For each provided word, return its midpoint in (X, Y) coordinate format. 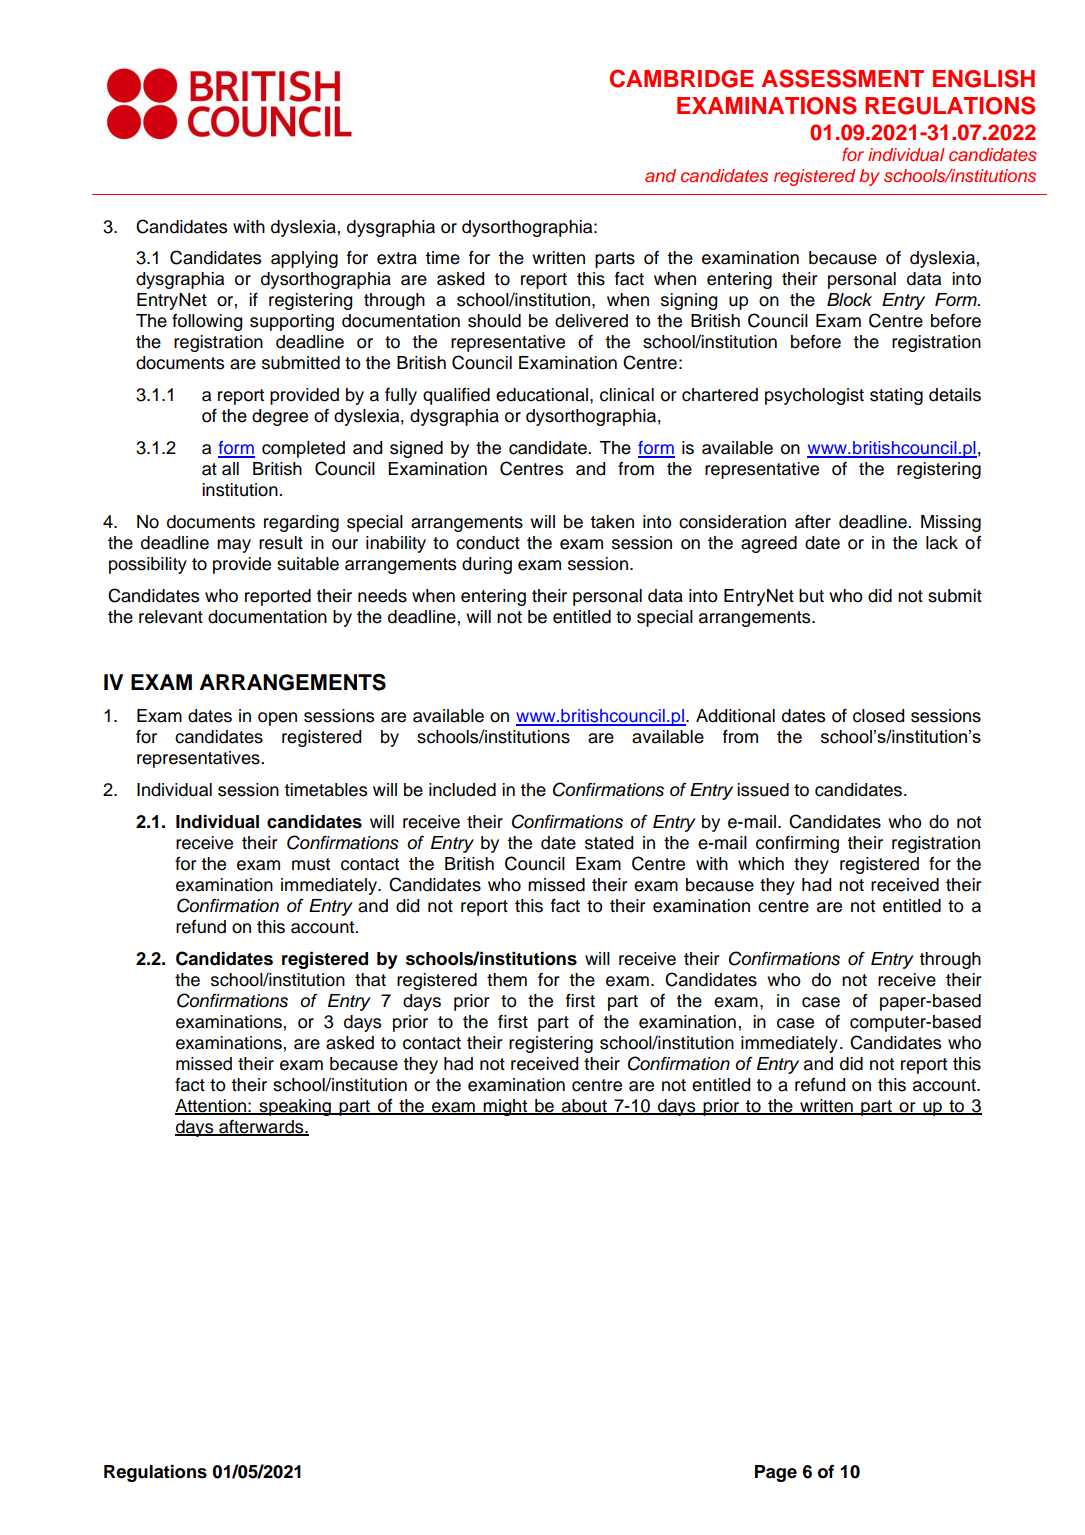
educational (543, 395)
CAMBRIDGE (682, 78)
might (506, 1107)
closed (878, 716)
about (584, 1106)
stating (896, 396)
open (277, 719)
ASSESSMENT (843, 78)
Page (776, 1473)
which (761, 864)
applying (304, 259)
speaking (295, 1107)
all (230, 469)
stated (609, 843)
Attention (211, 1106)
